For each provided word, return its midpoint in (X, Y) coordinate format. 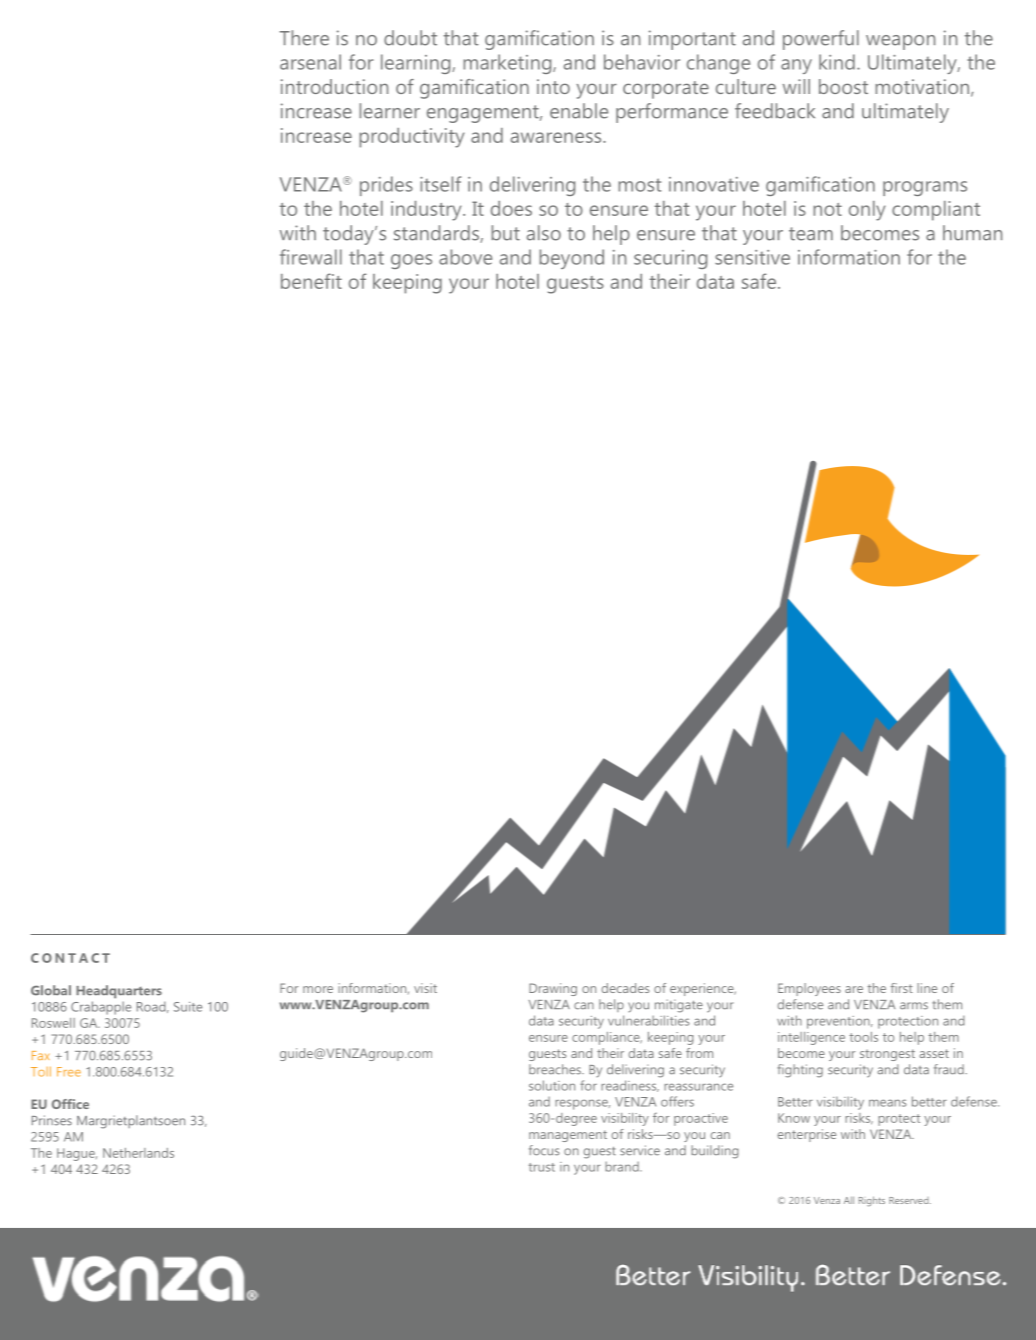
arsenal (310, 62)
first (902, 988)
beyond (571, 259)
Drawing (553, 989)
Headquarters (119, 992)
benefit (311, 281)
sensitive (752, 257)
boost (843, 86)
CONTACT (70, 958)
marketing (508, 64)
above (465, 257)
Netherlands (138, 1153)
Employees (809, 989)
